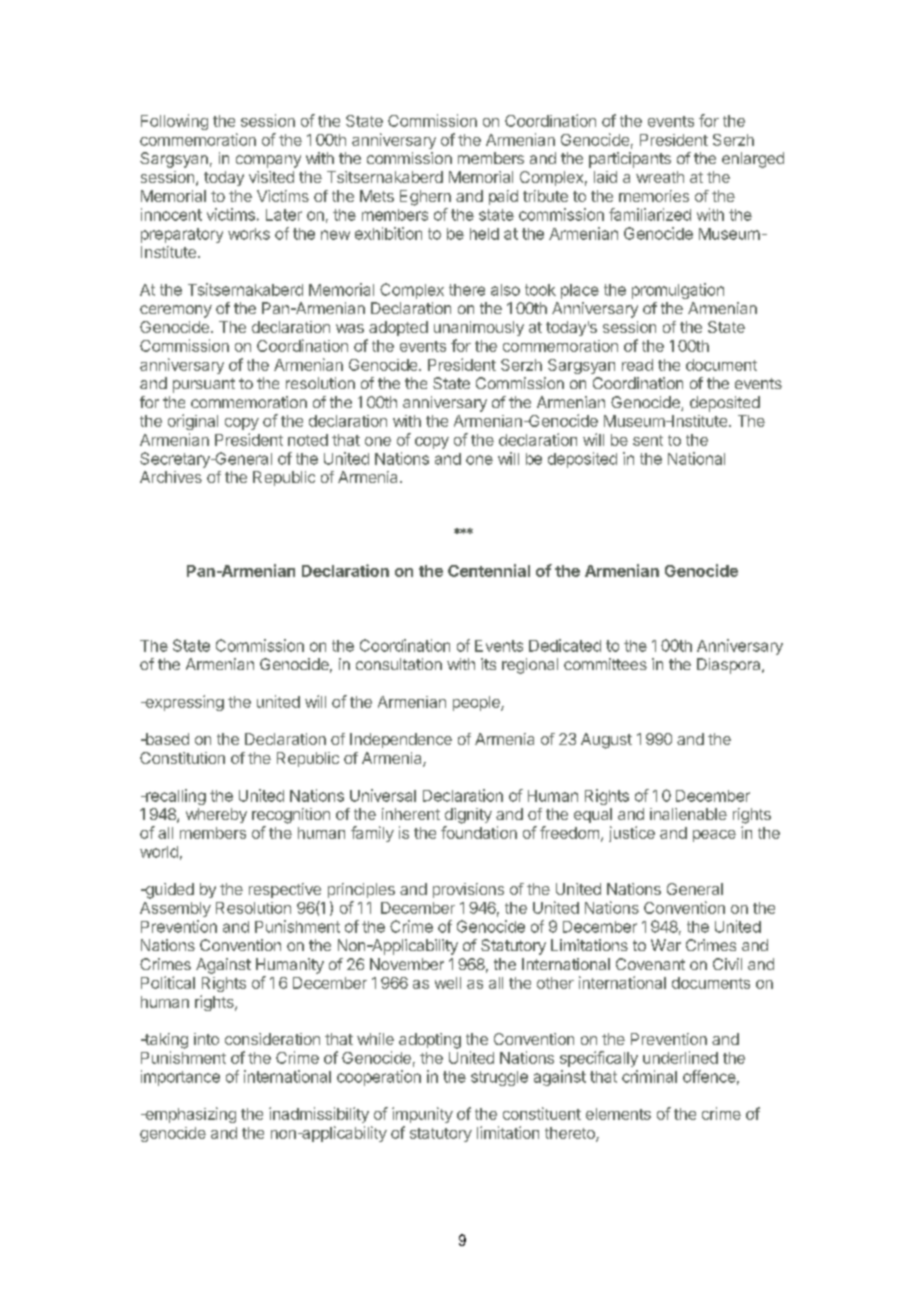  I want to click on paid, so click(503, 197).
